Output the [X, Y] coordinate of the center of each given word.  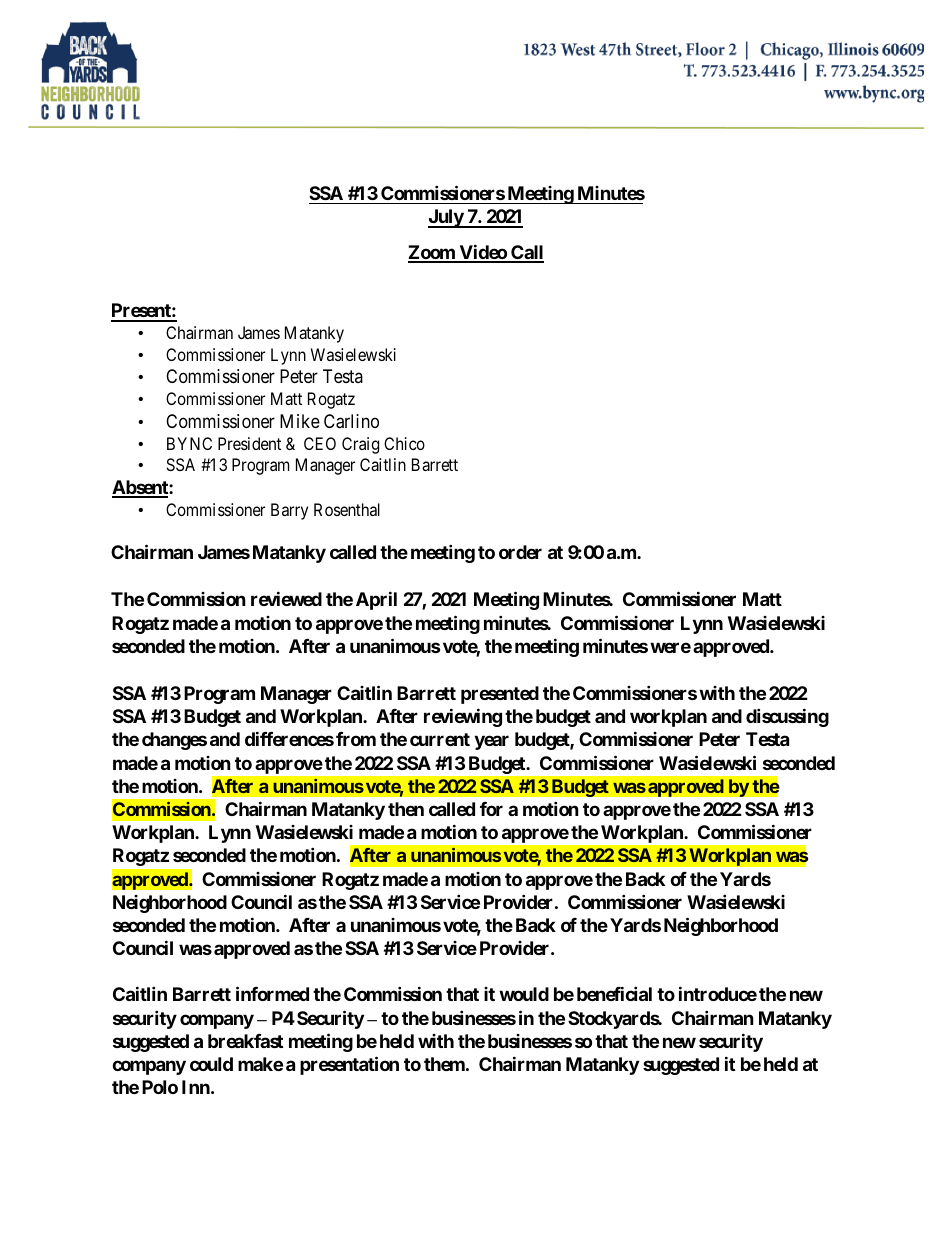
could [211, 1064]
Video [482, 253]
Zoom [432, 253]
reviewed [286, 598]
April [376, 600]
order [520, 552]
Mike [300, 421]
